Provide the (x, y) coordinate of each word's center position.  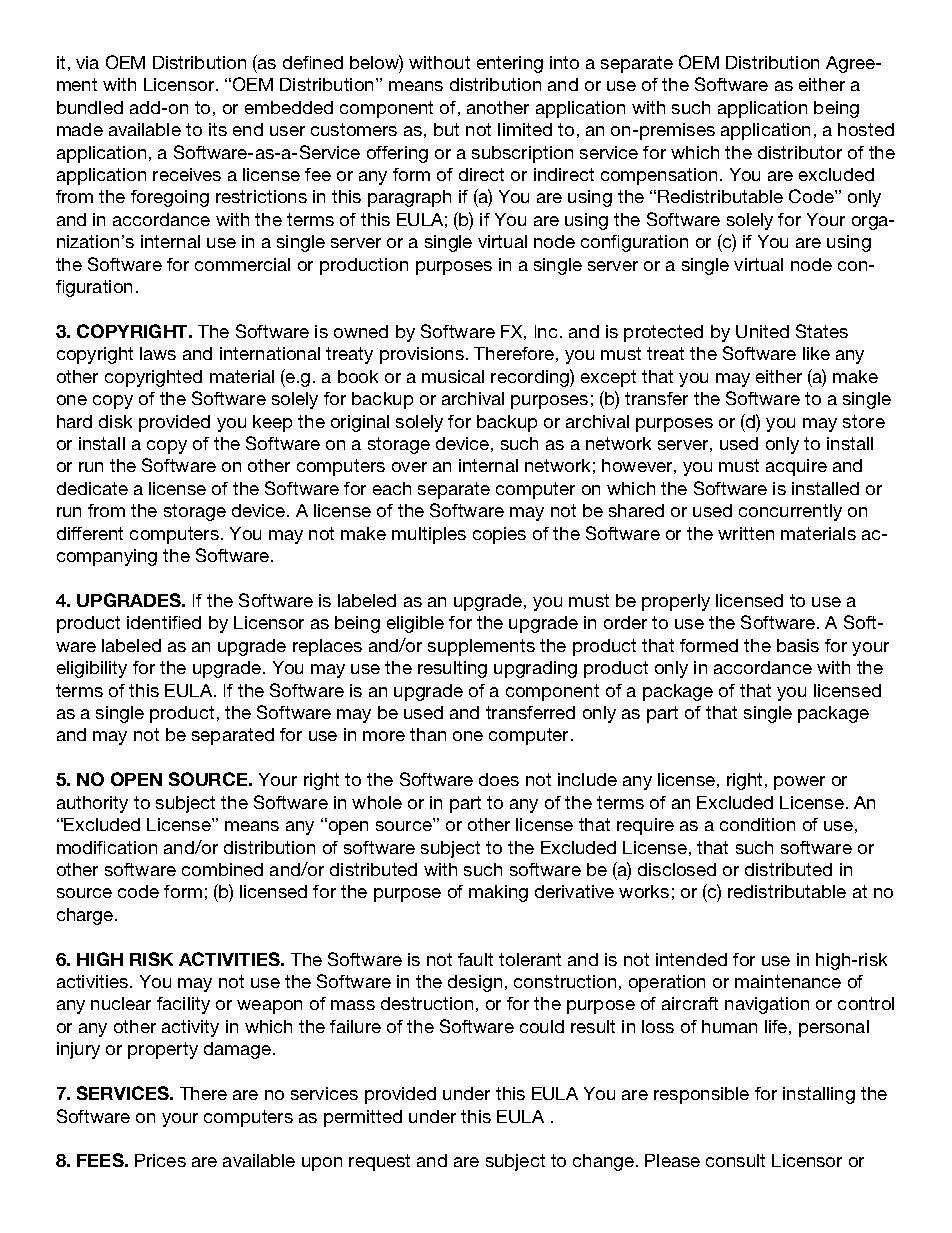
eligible (415, 624)
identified (164, 622)
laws (158, 353)
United (762, 331)
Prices (160, 1160)
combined (222, 869)
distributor (800, 152)
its (218, 129)
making (498, 893)
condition (757, 824)
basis (798, 645)
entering (510, 64)
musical (453, 376)
